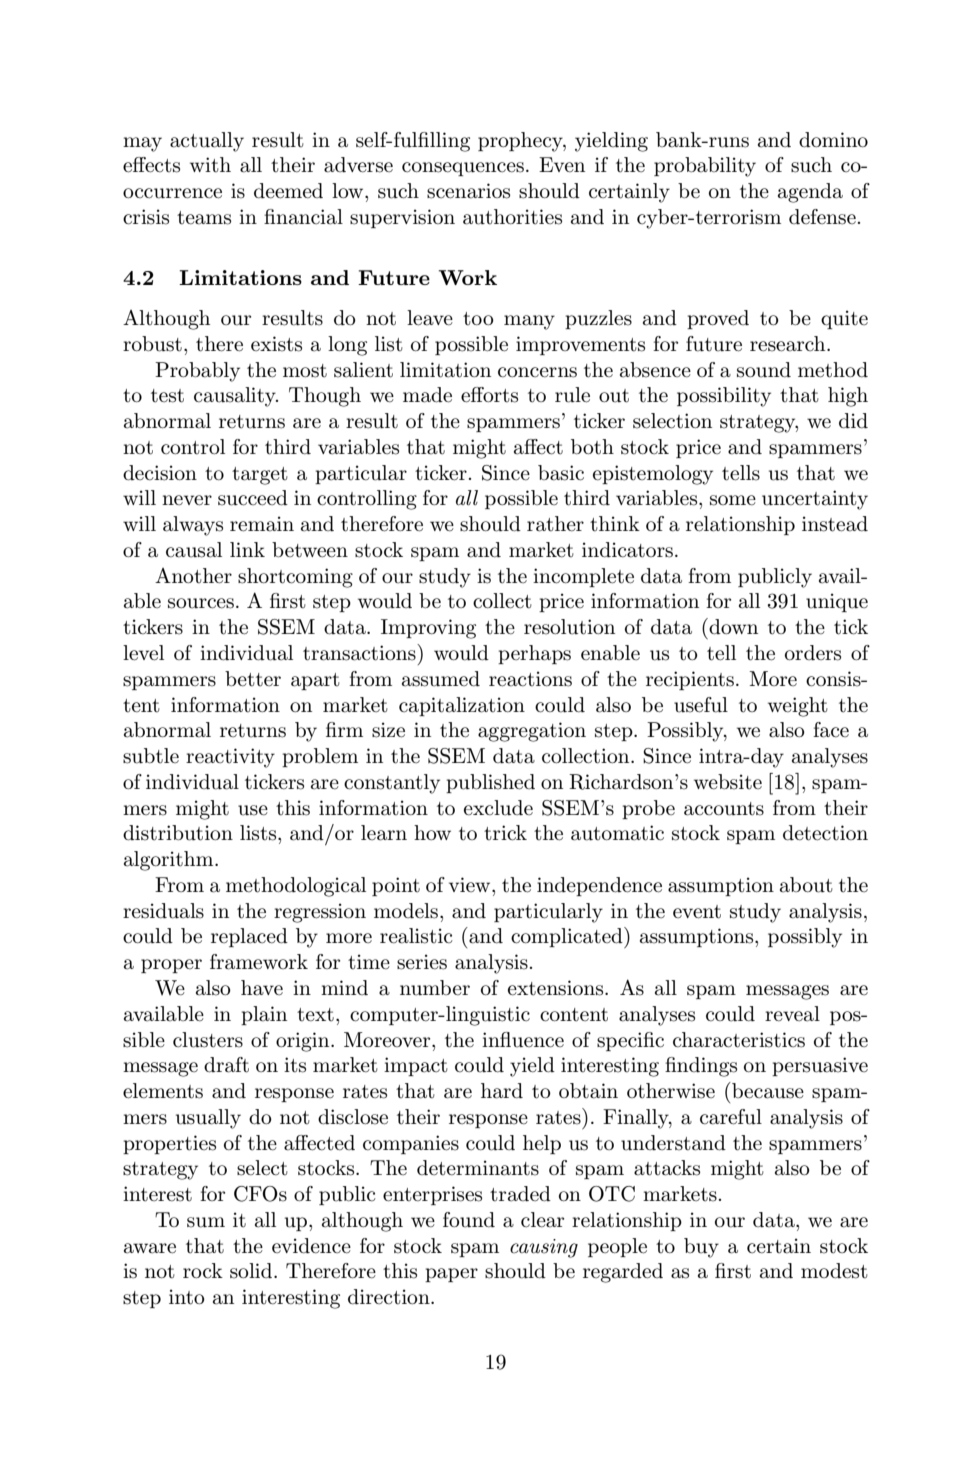  I want to click on modest, so click(834, 1271).
